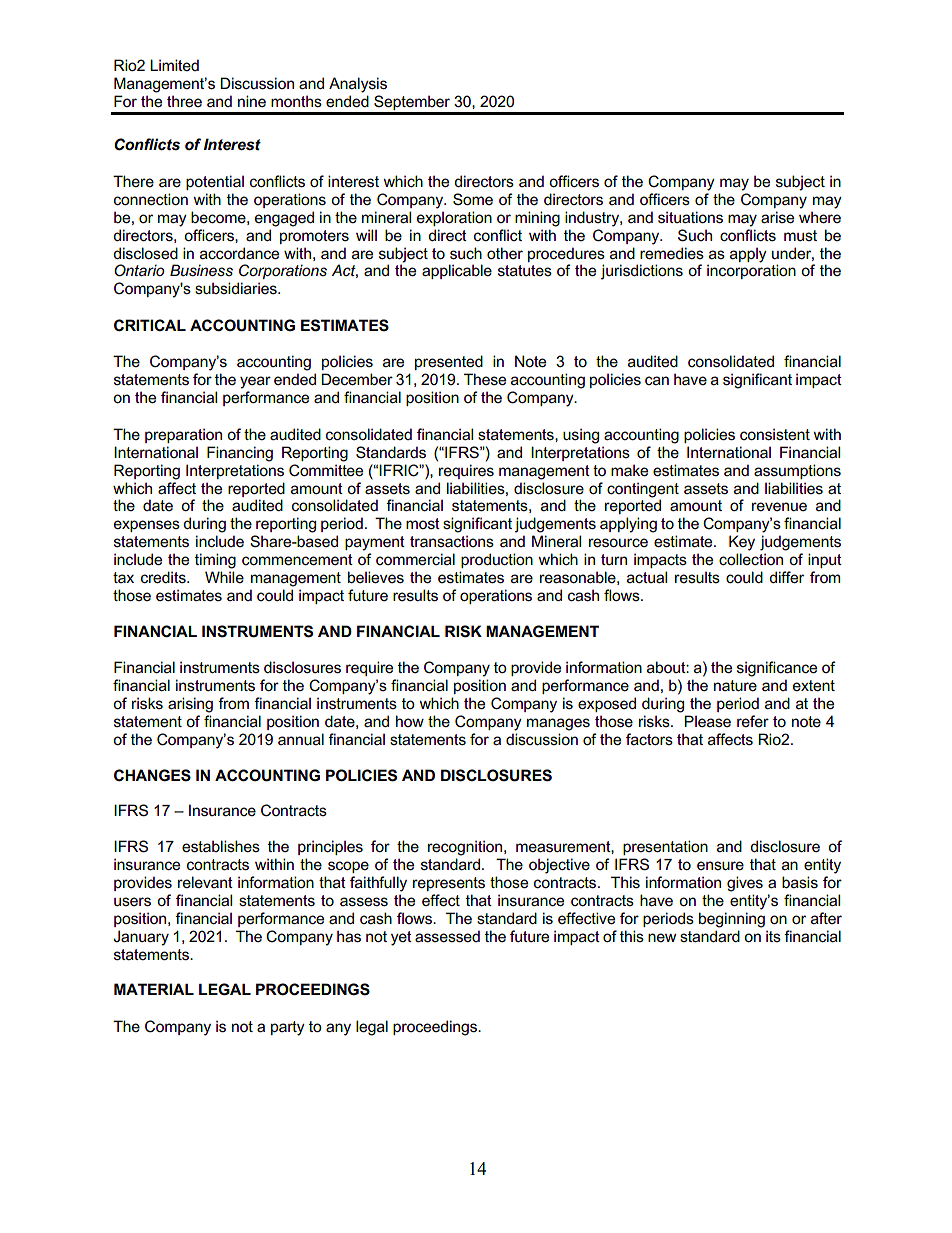 Image resolution: width=952 pixels, height=1233 pixels. I want to click on Analysis, so click(358, 85).
